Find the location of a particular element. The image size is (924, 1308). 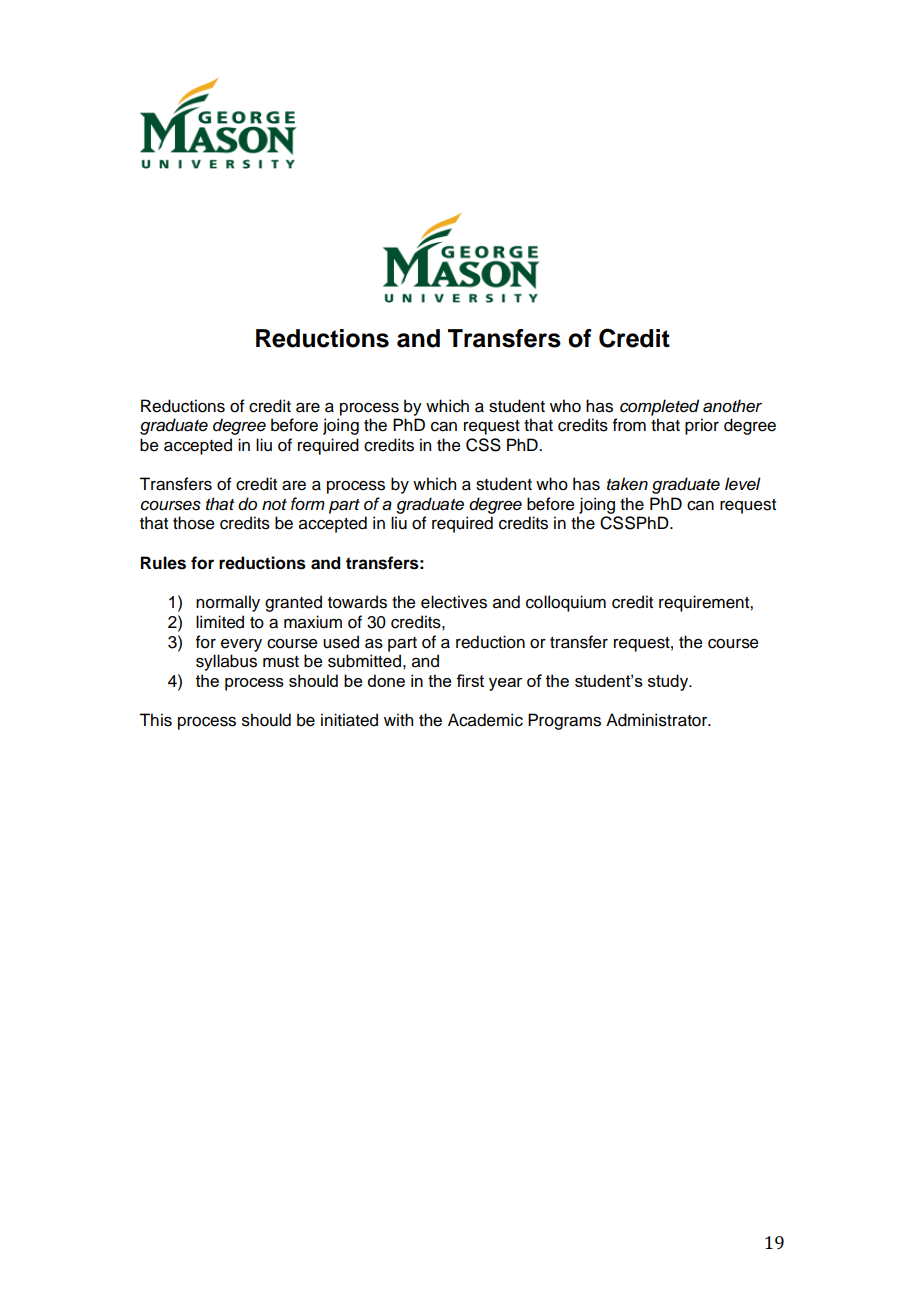

from is located at coordinates (629, 425).
